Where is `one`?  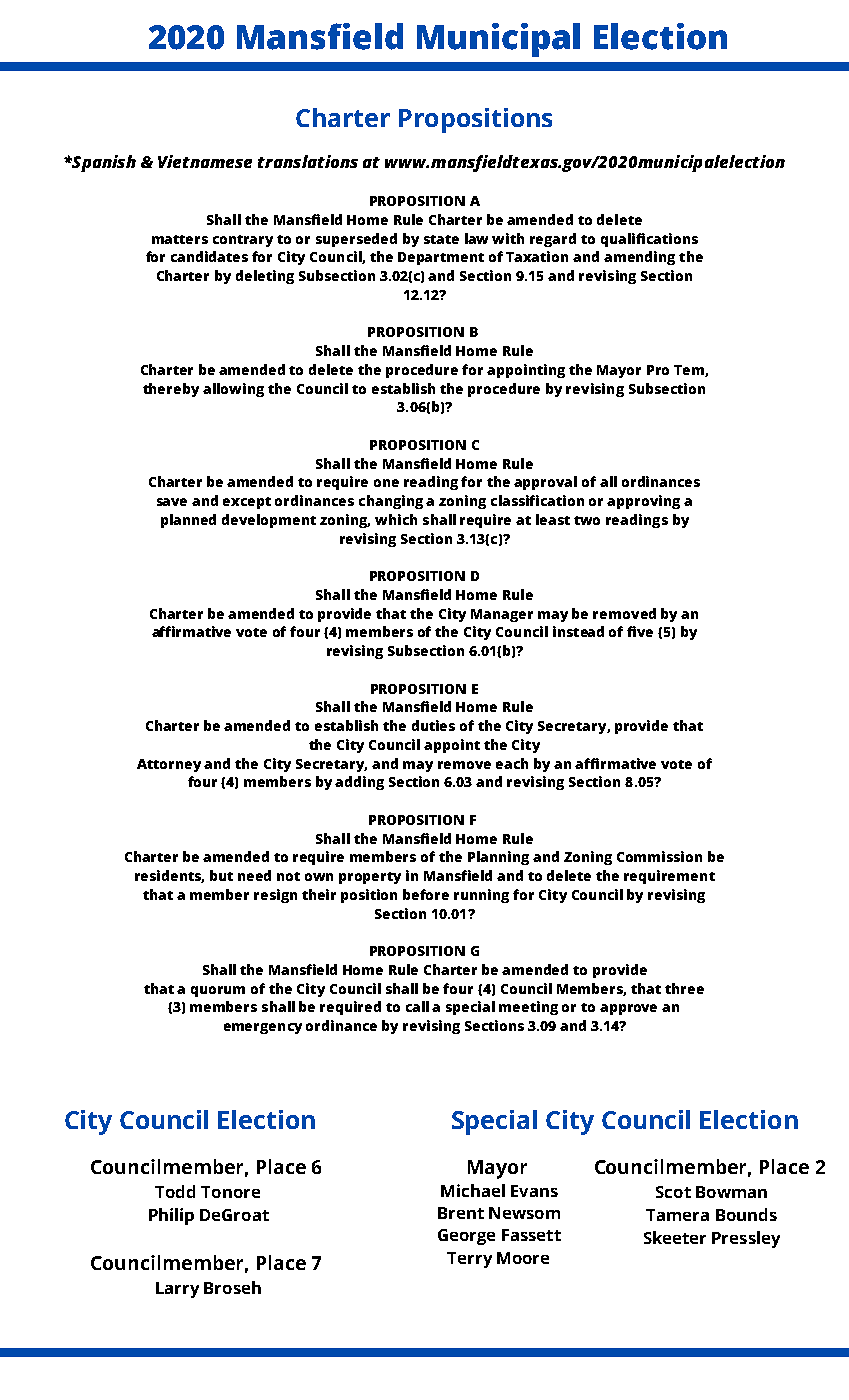
one is located at coordinates (386, 483).
